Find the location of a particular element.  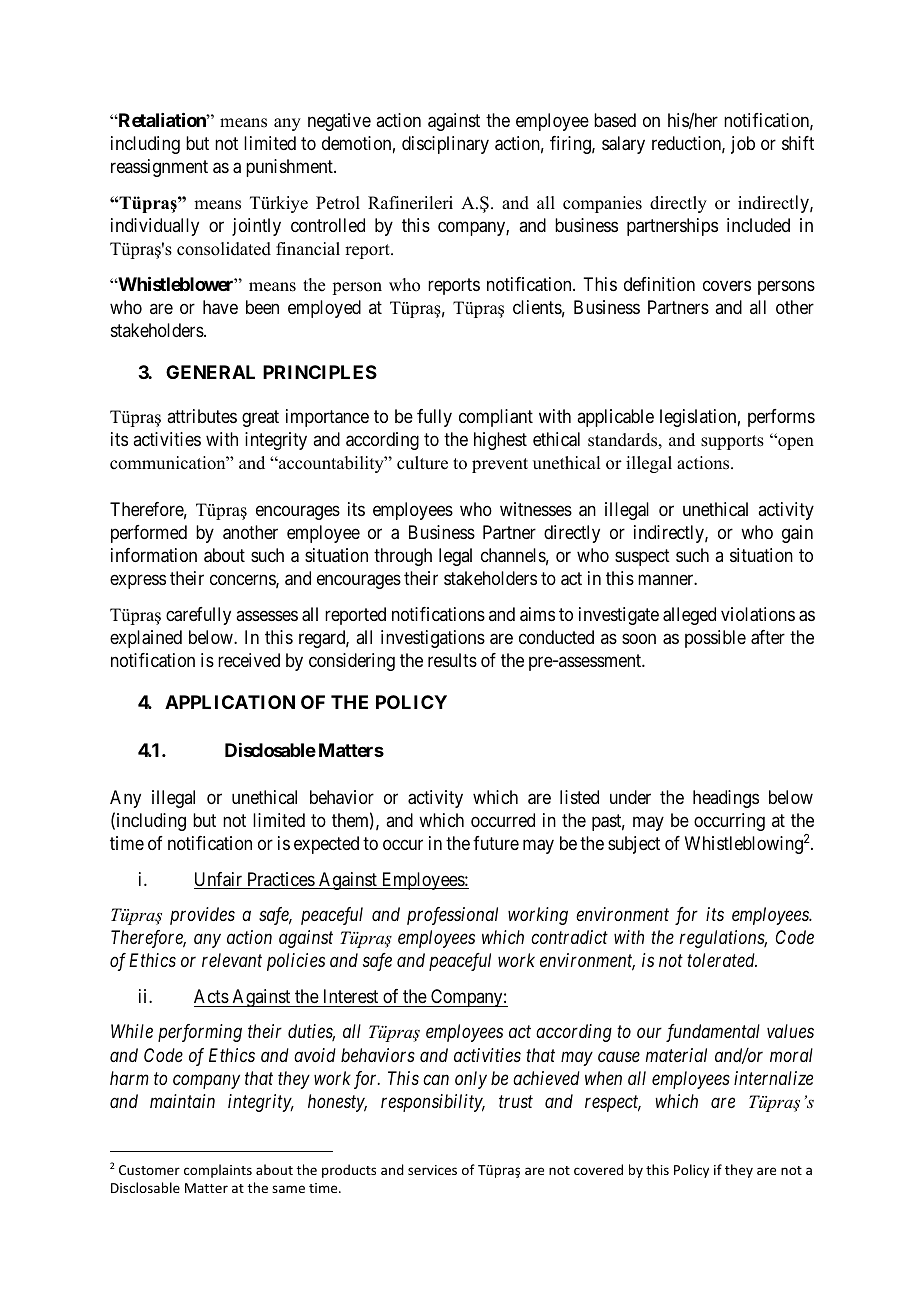

APPLICATION is located at coordinates (230, 702).
